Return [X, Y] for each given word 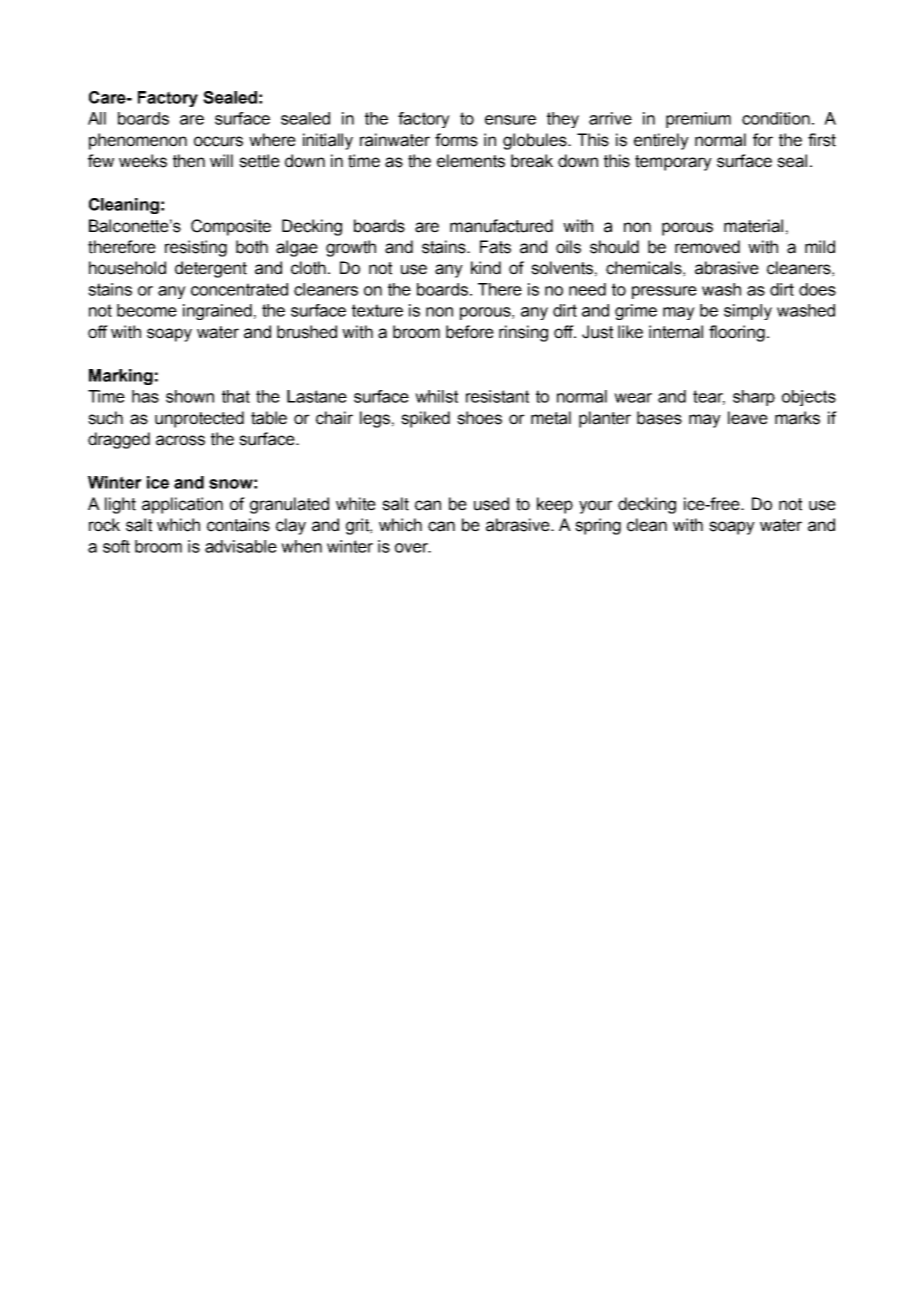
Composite [231, 227]
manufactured [501, 226]
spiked [425, 419]
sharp [754, 398]
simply [748, 312]
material [753, 226]
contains [238, 525]
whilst [436, 396]
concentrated [239, 289]
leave [748, 418]
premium [698, 120]
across [180, 440]
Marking [121, 377]
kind [486, 268]
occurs [218, 141]
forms [456, 140]
